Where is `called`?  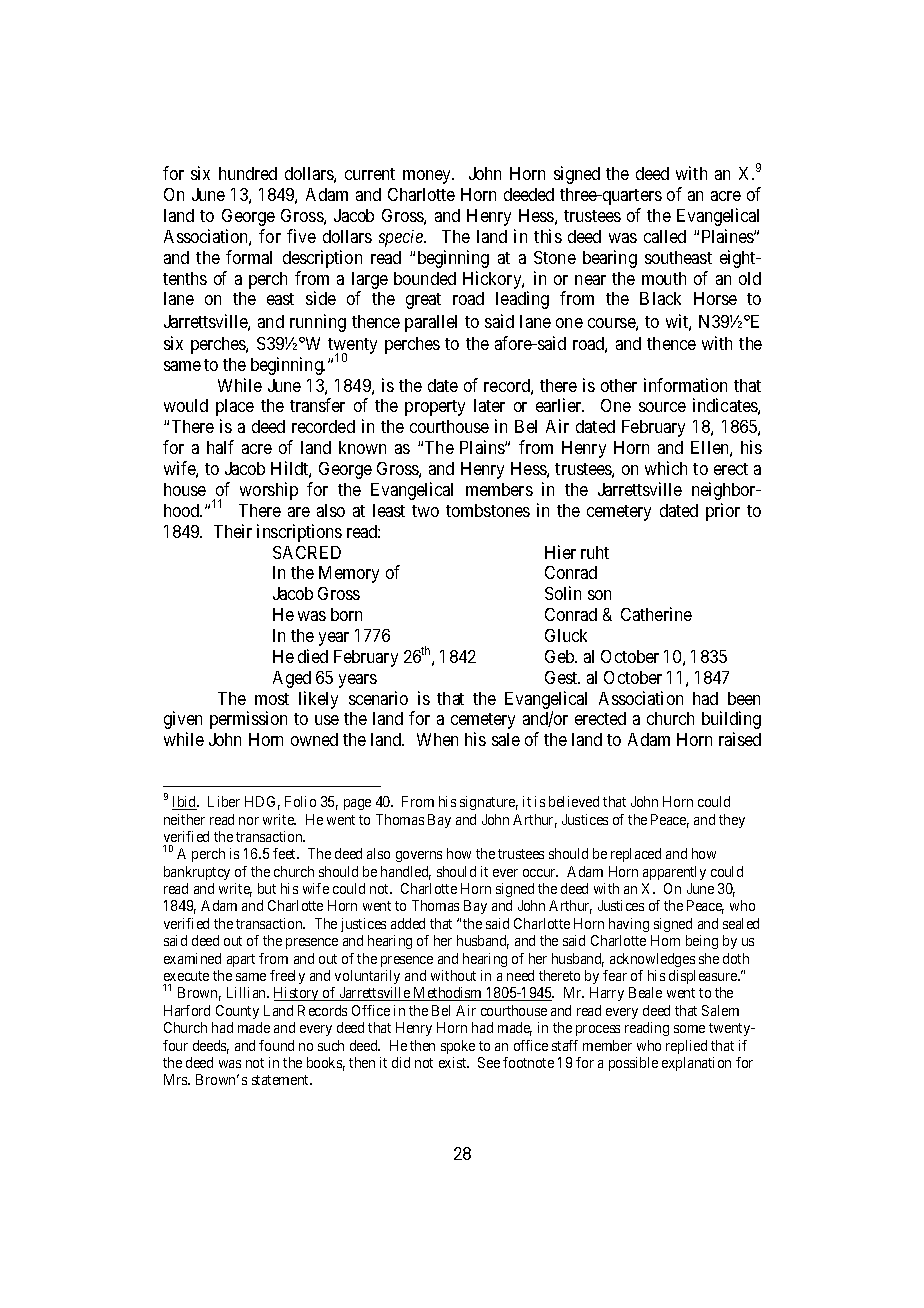
called is located at coordinates (665, 236).
